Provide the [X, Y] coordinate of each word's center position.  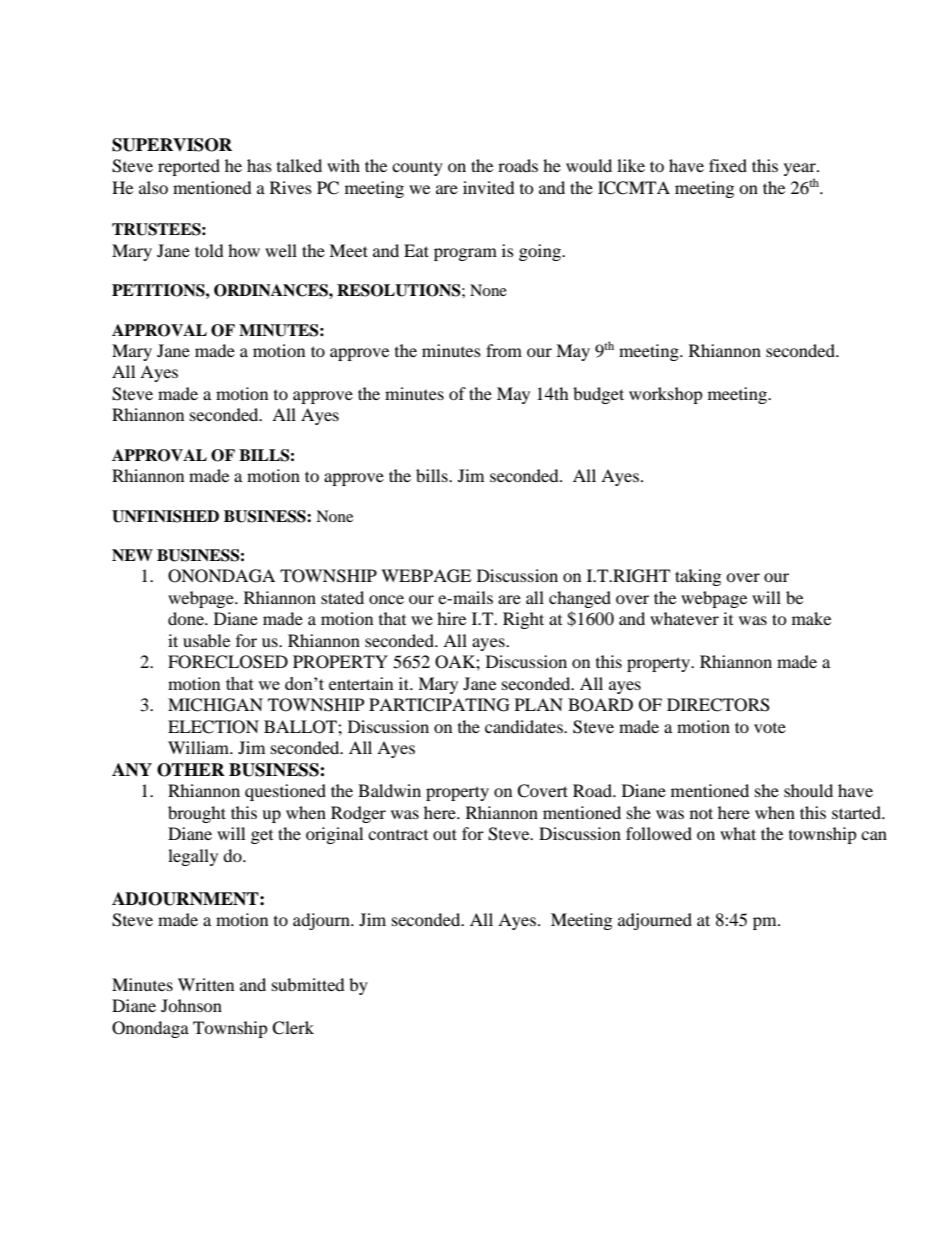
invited [489, 187]
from [504, 350]
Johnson [191, 1005]
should [808, 790]
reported [189, 167]
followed [659, 833]
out [445, 834]
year [801, 171]
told [209, 250]
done [187, 618]
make [811, 618]
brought [197, 814]
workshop [666, 395]
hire [451, 618]
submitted [308, 984]
